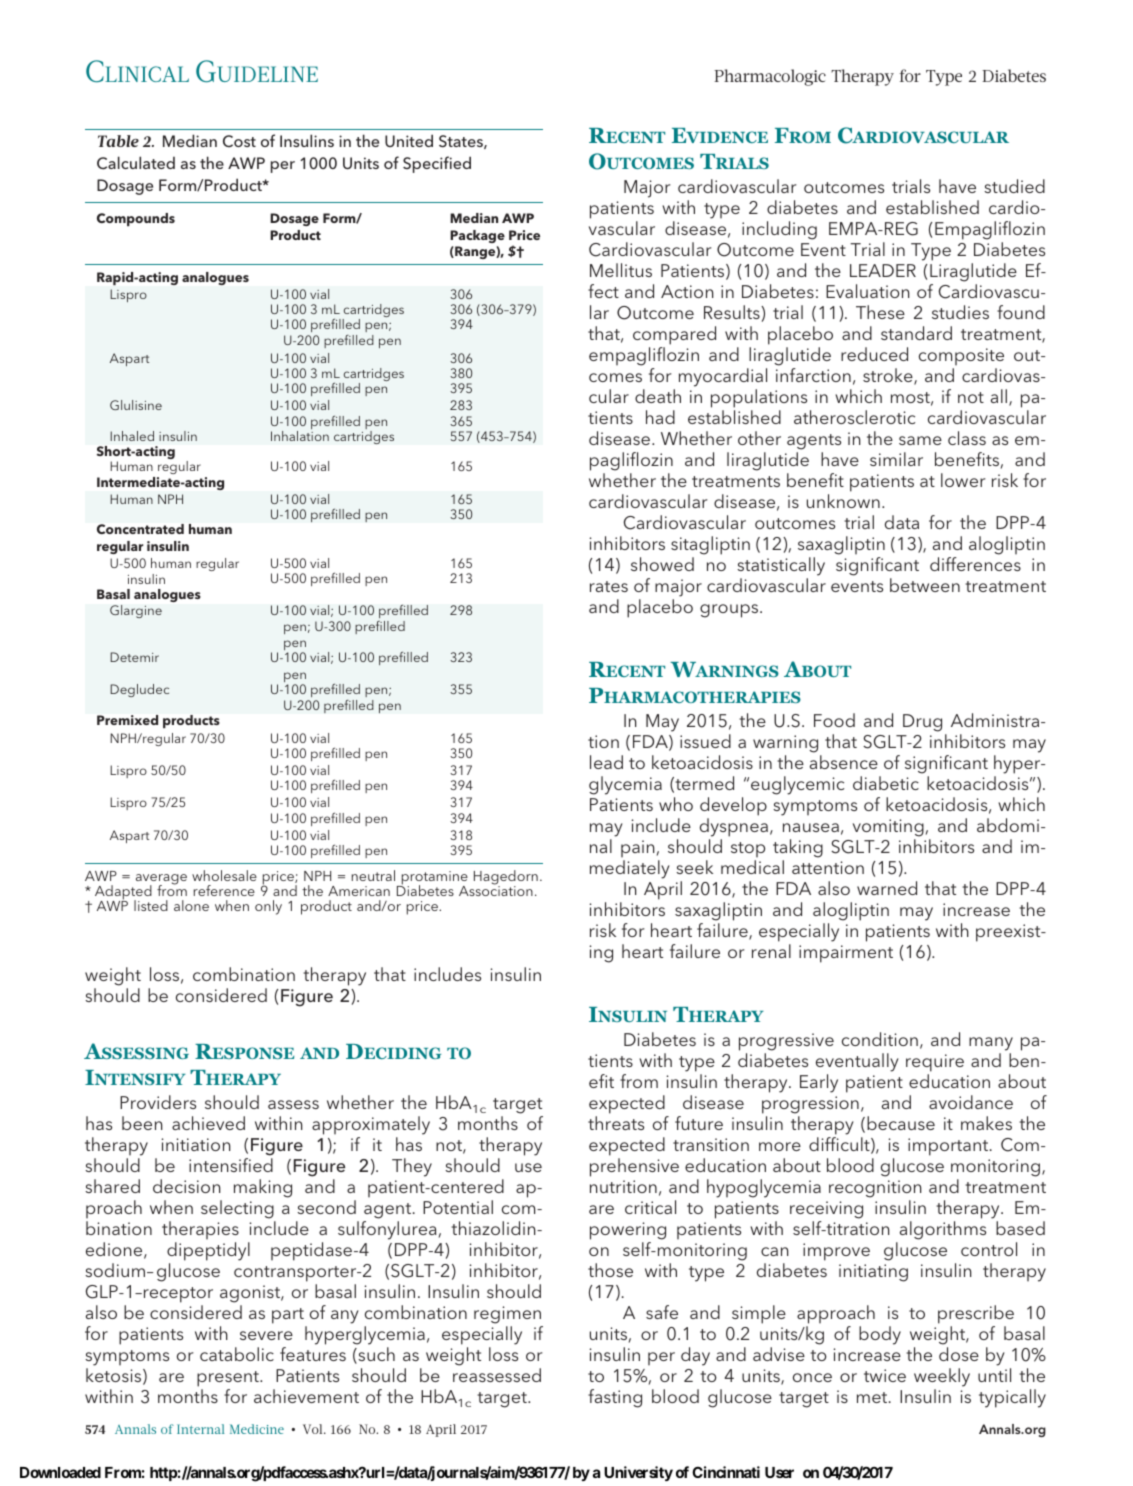  I want to click on Premixed, so click(127, 720).
